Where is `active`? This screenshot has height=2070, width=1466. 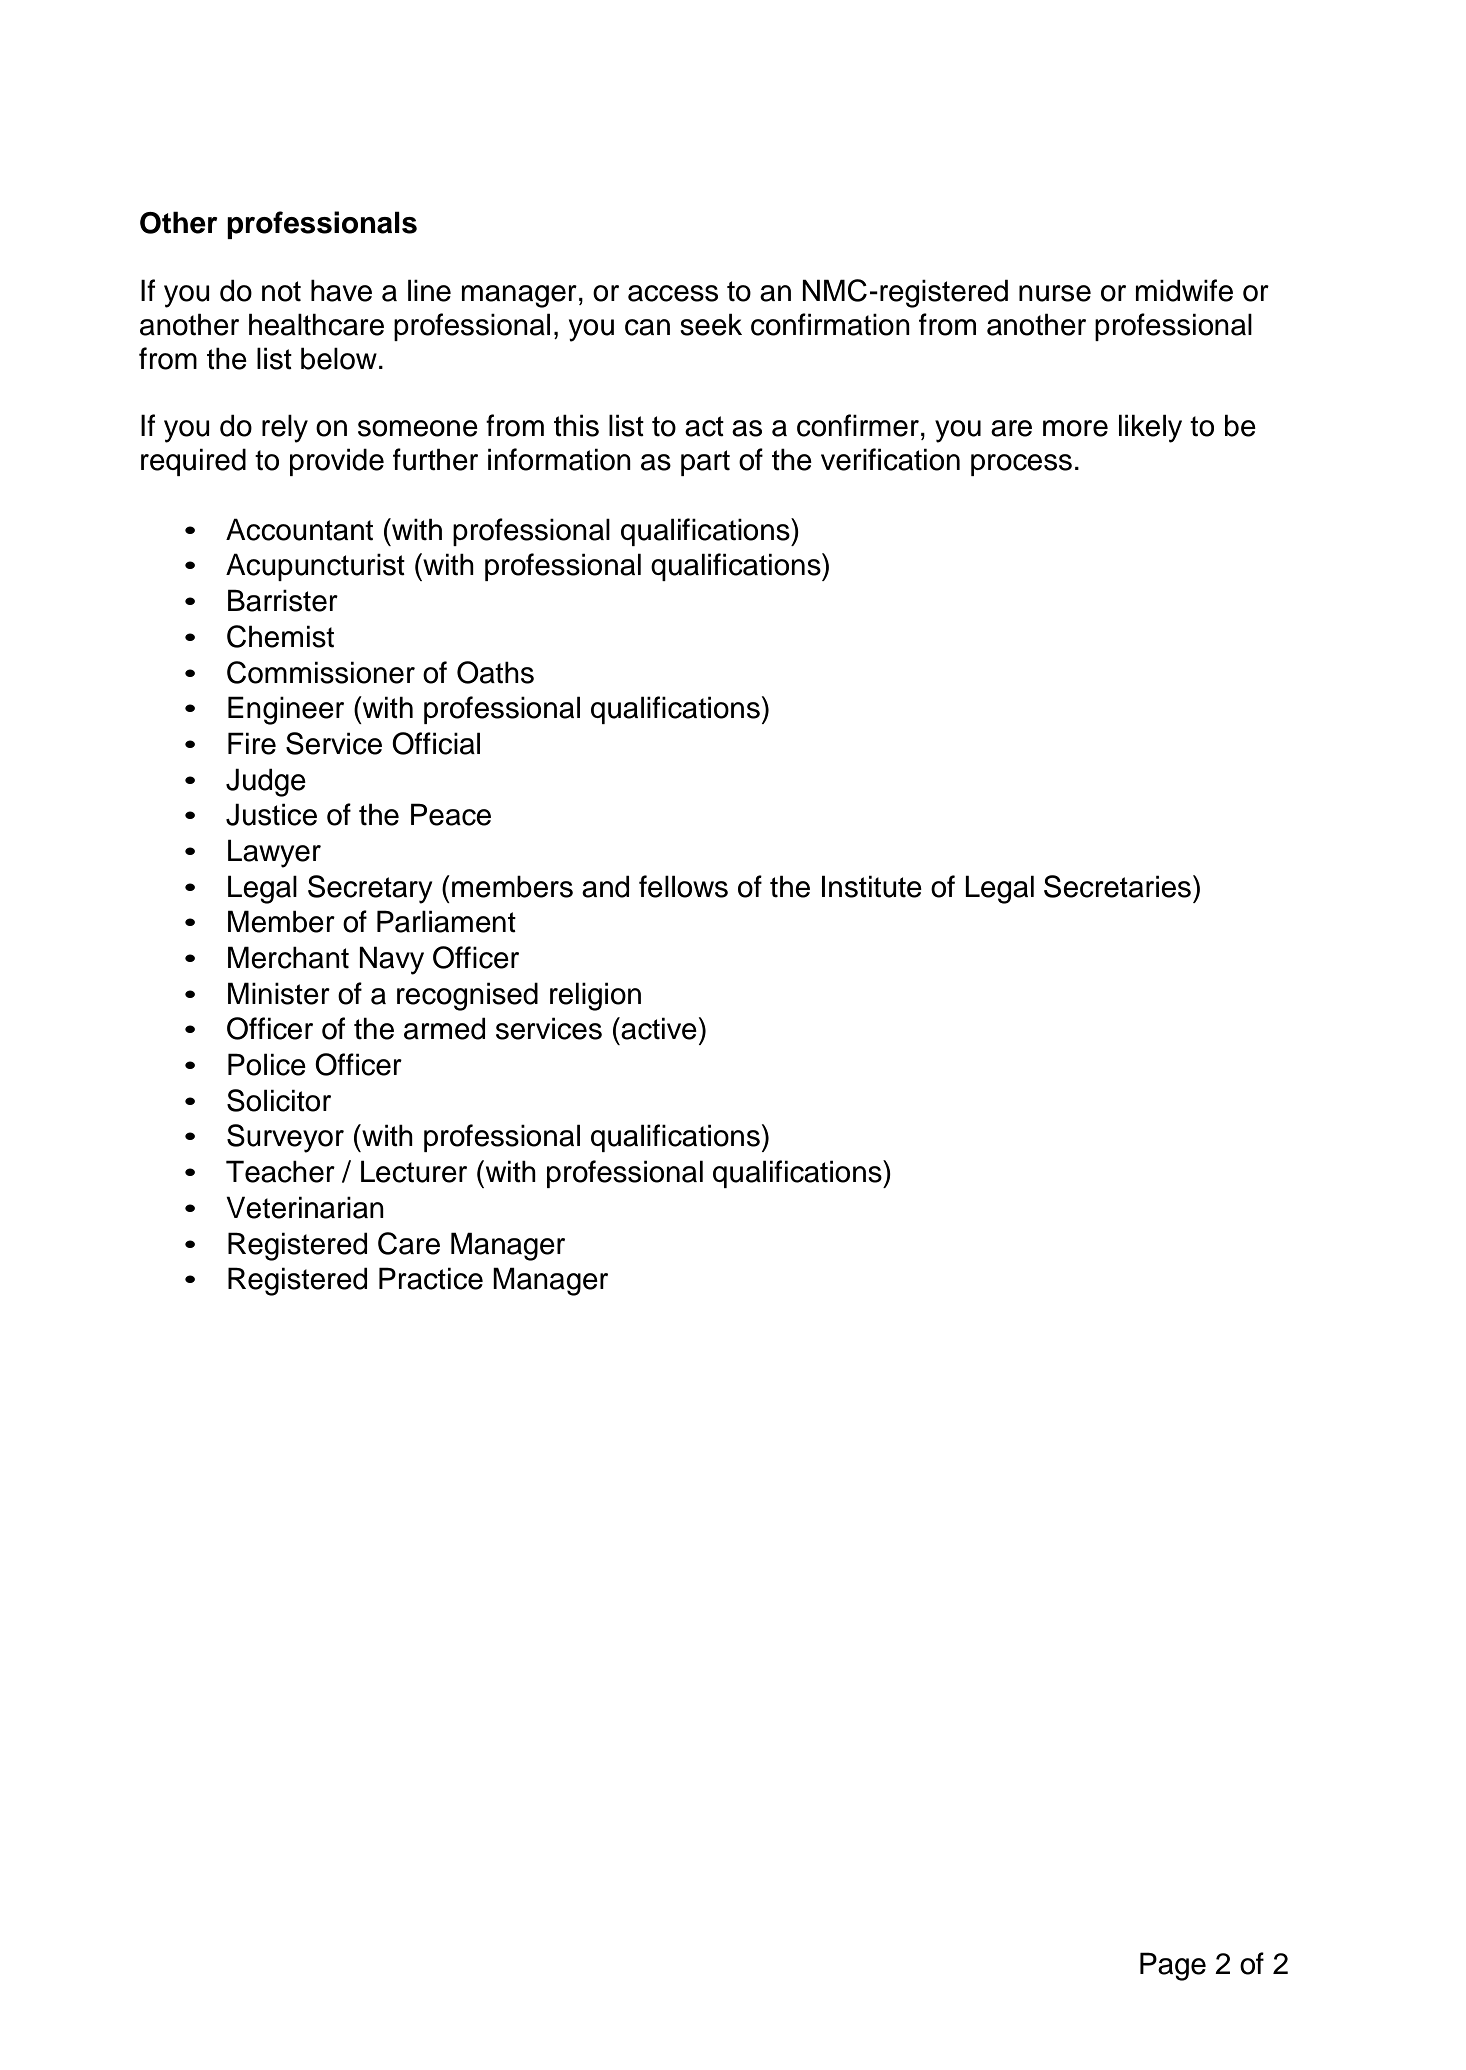
active is located at coordinates (658, 1028).
